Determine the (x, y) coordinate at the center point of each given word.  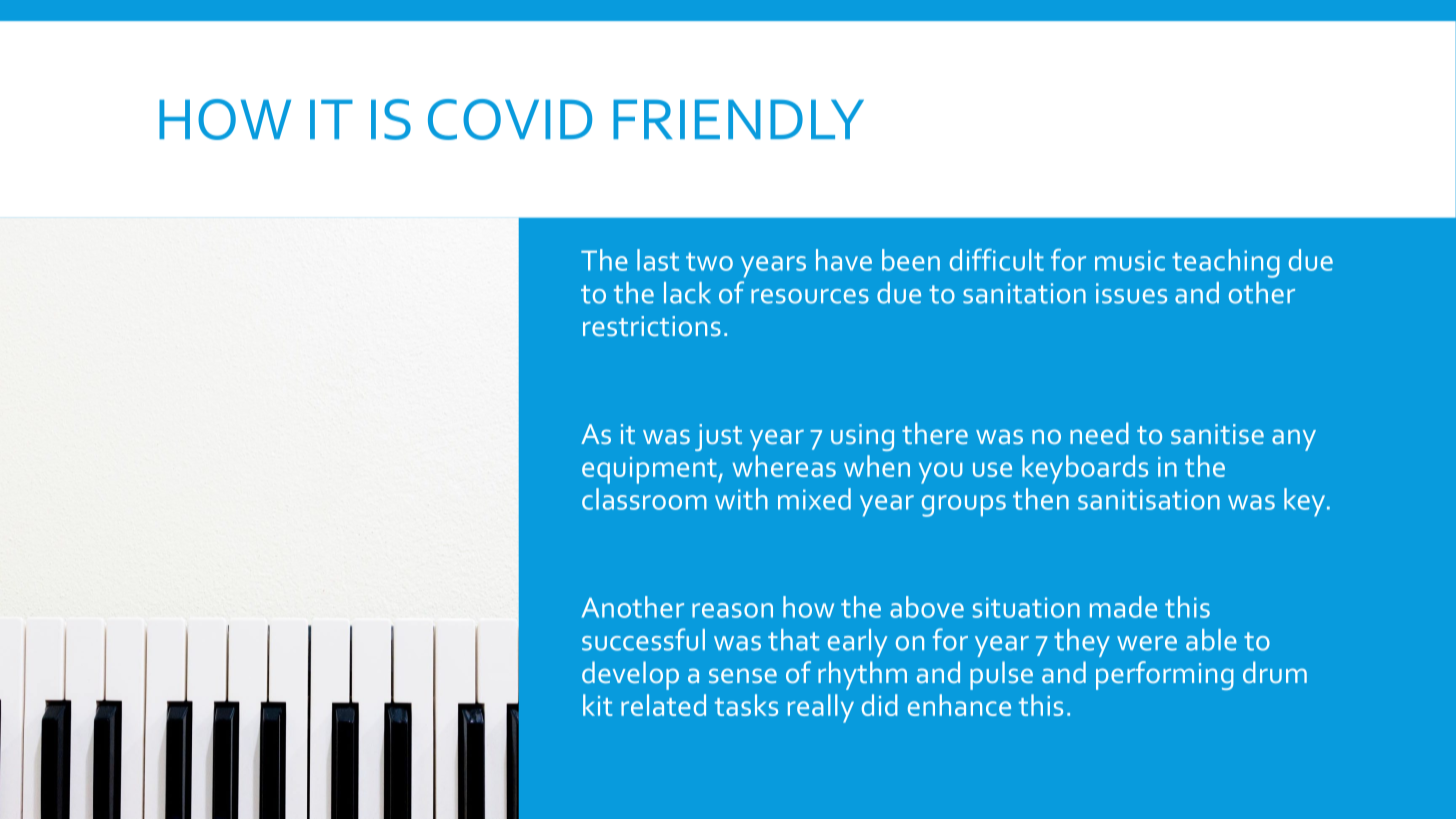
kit (598, 705)
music (1130, 260)
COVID (510, 119)
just (718, 437)
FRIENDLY (738, 119)
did (880, 705)
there (935, 433)
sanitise (1217, 434)
